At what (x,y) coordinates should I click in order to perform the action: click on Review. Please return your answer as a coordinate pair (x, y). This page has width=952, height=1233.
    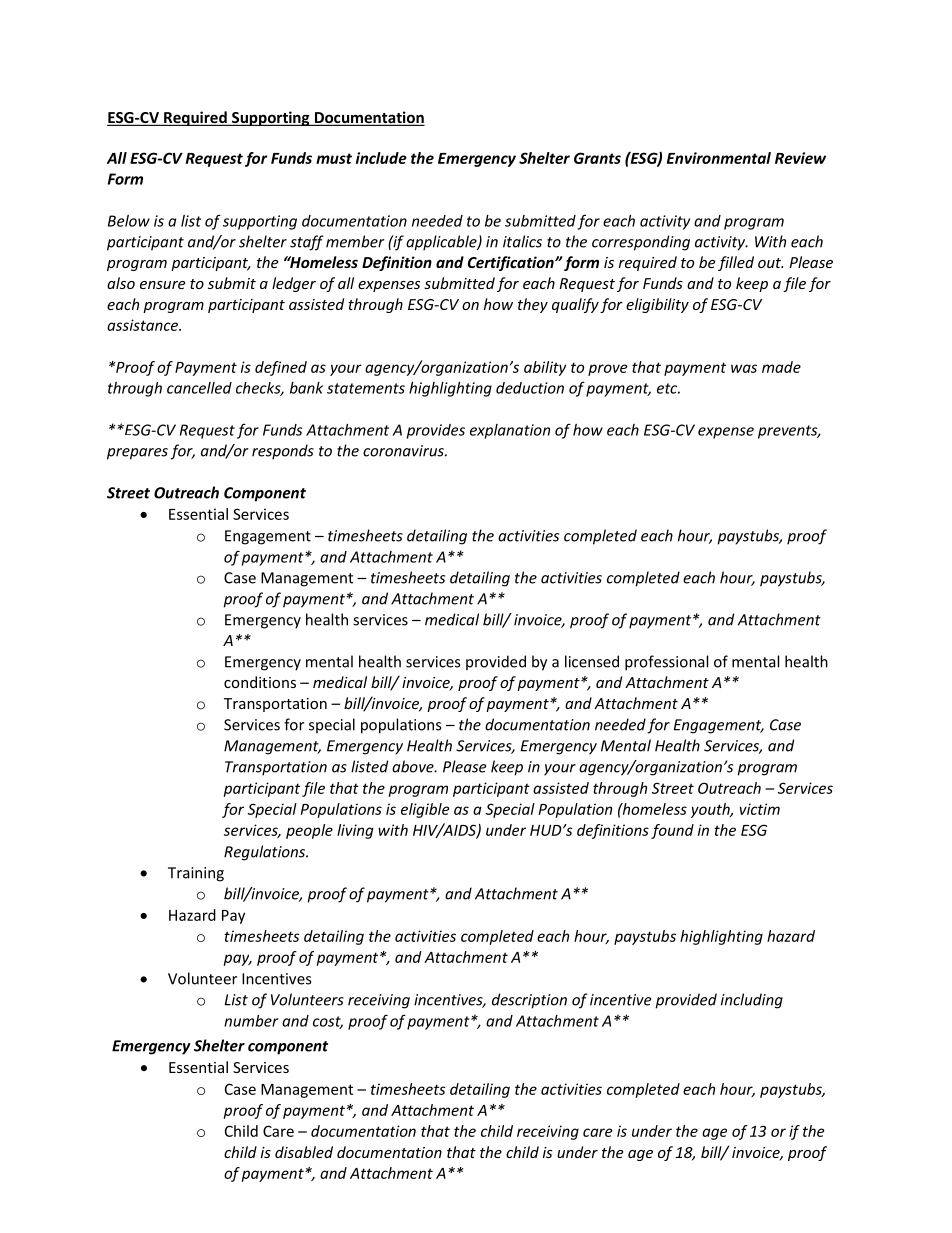
    Looking at the image, I should click on (800, 158).
